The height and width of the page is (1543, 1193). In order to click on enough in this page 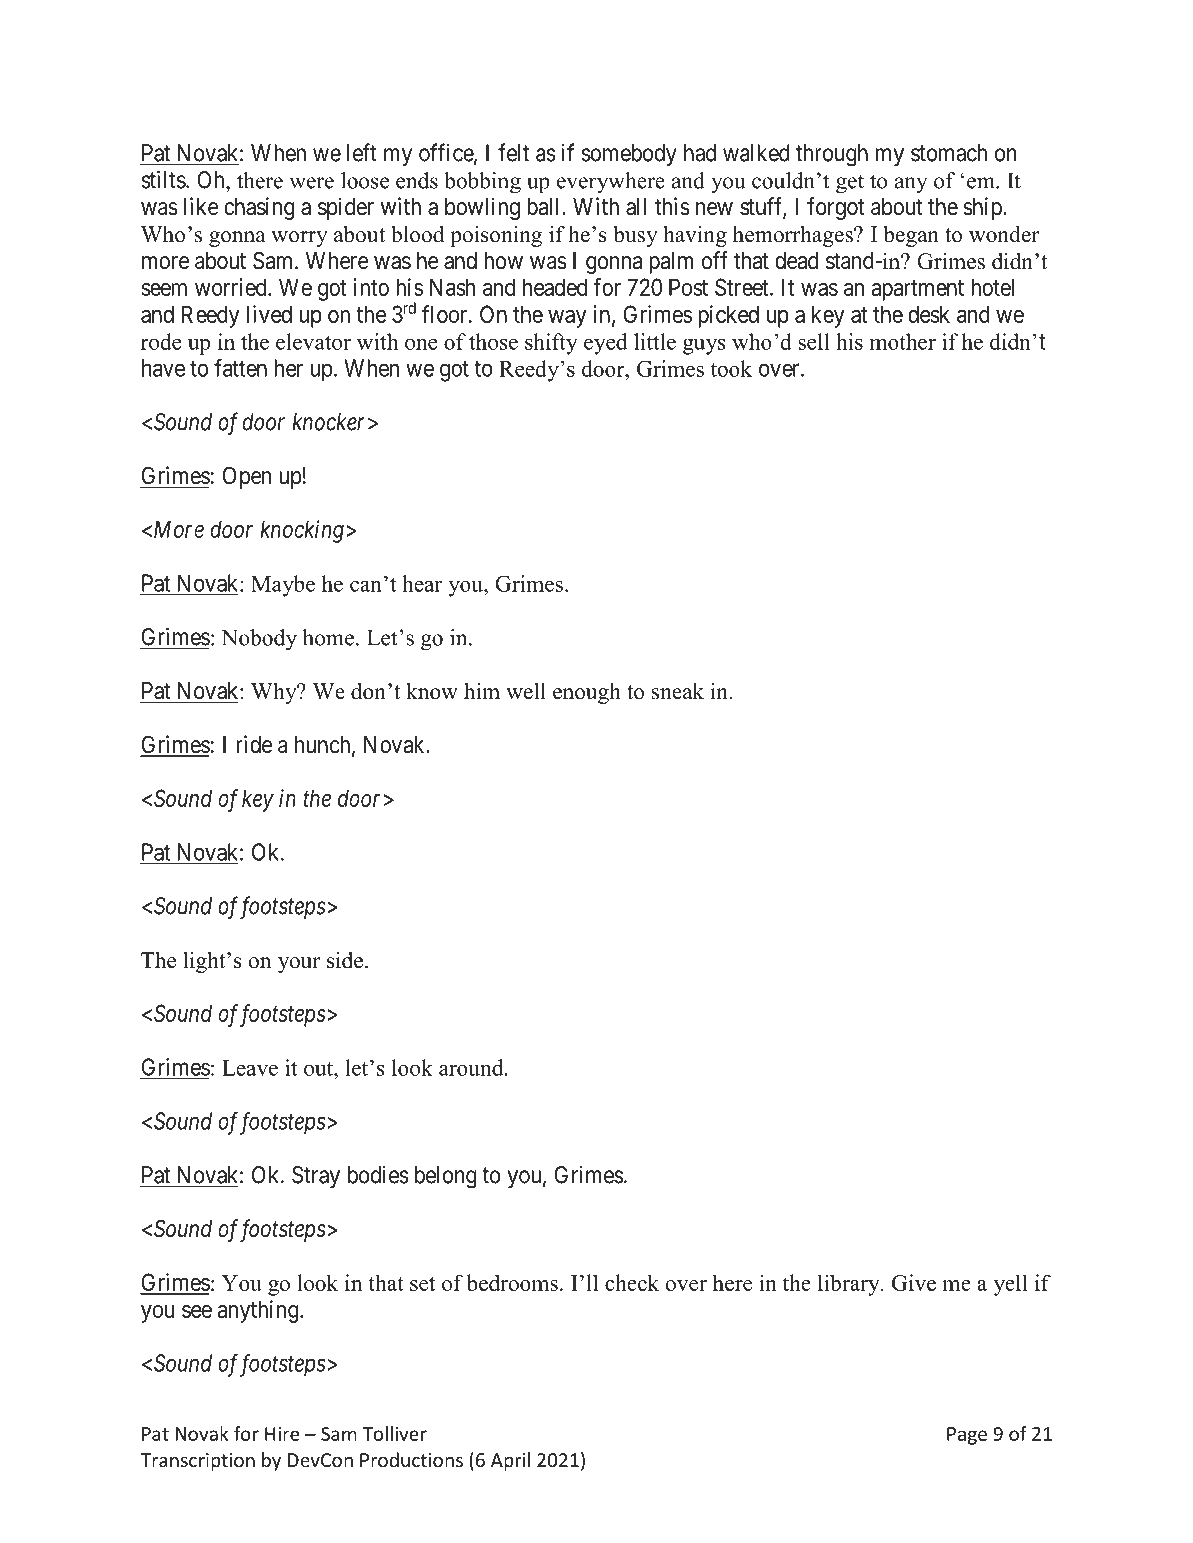, I will do `click(587, 693)`.
